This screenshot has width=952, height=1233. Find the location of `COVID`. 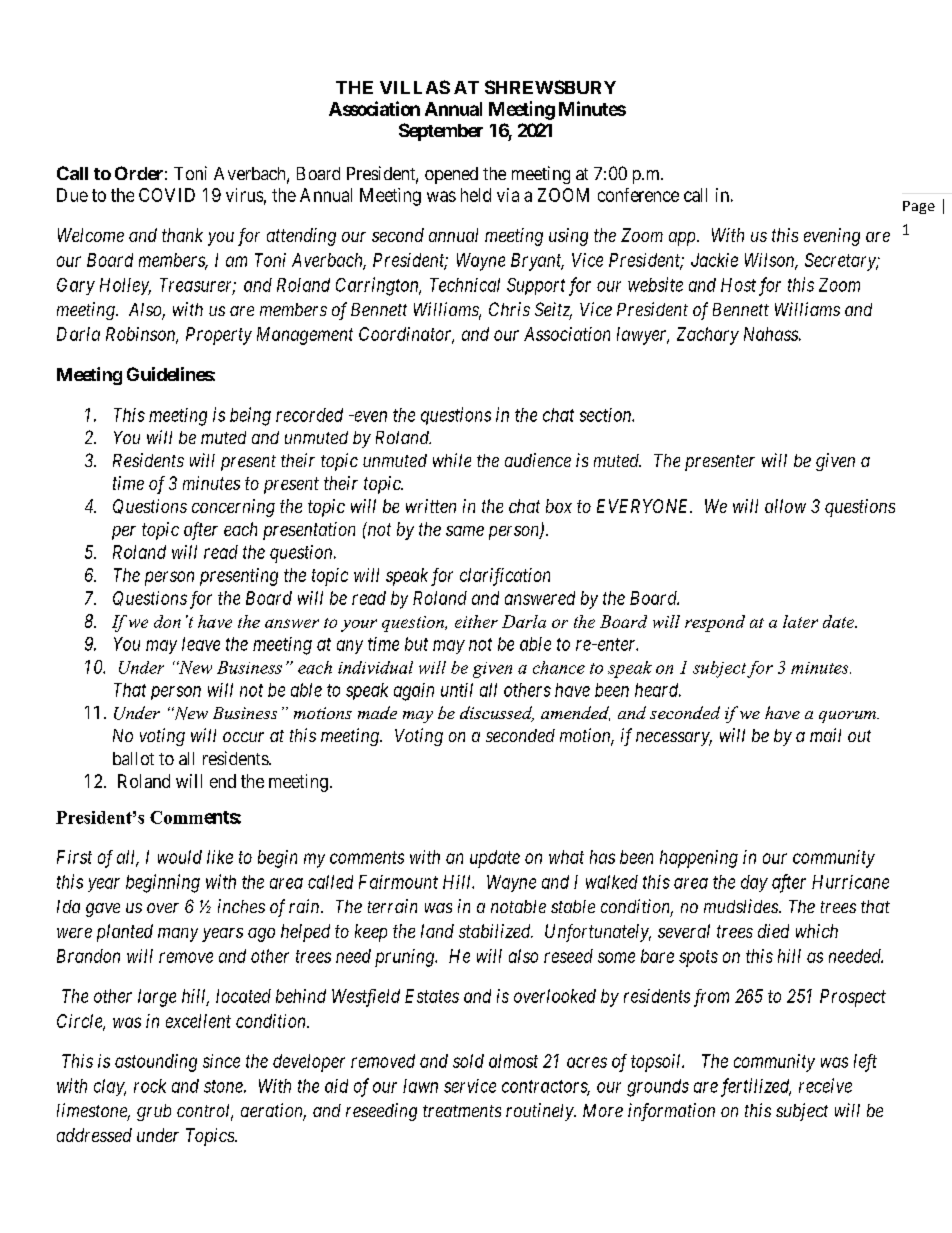

COVID is located at coordinates (167, 195).
